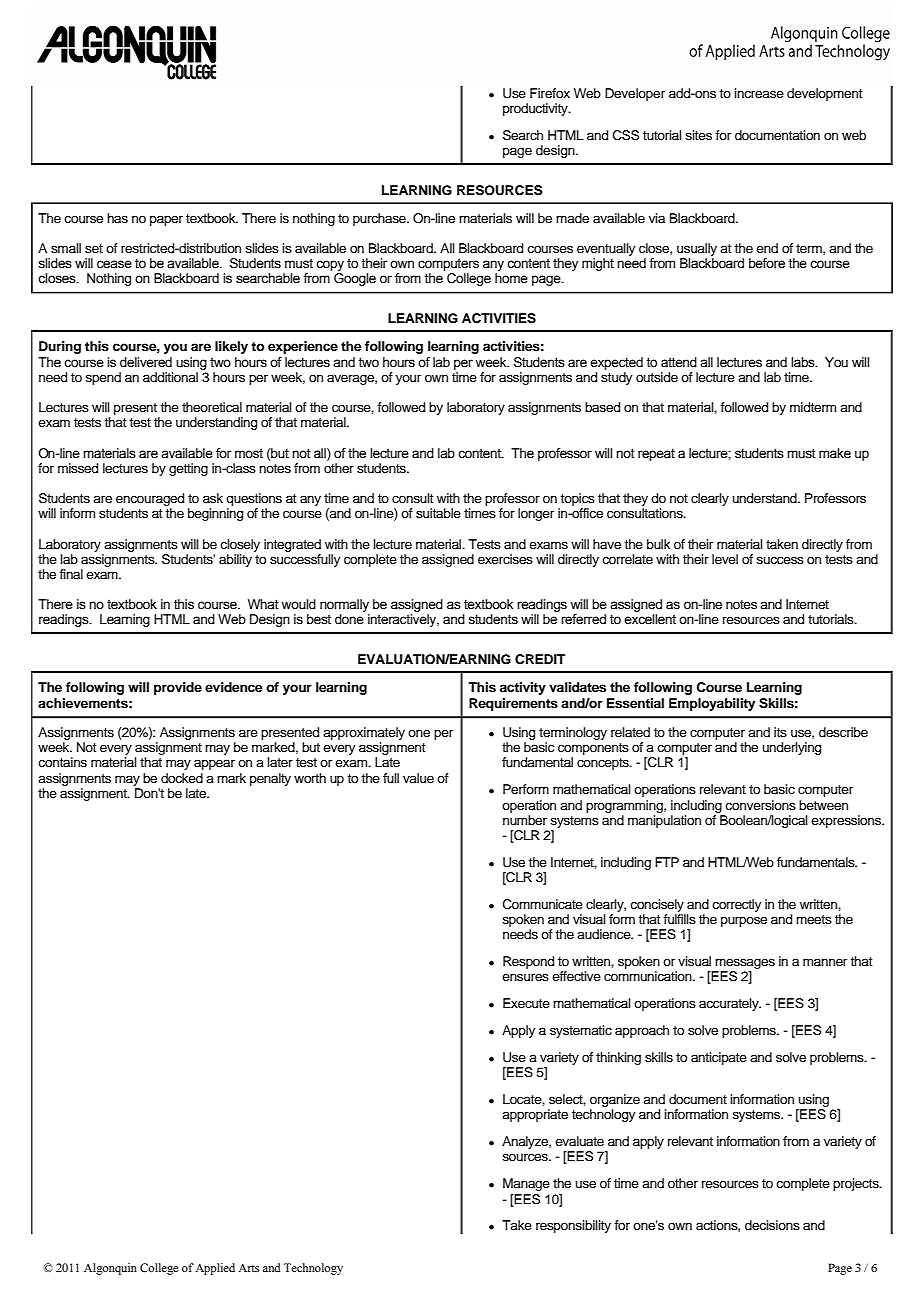 The image size is (924, 1308). Describe the element at coordinates (438, 513) in the image. I see `suitable` at that location.
